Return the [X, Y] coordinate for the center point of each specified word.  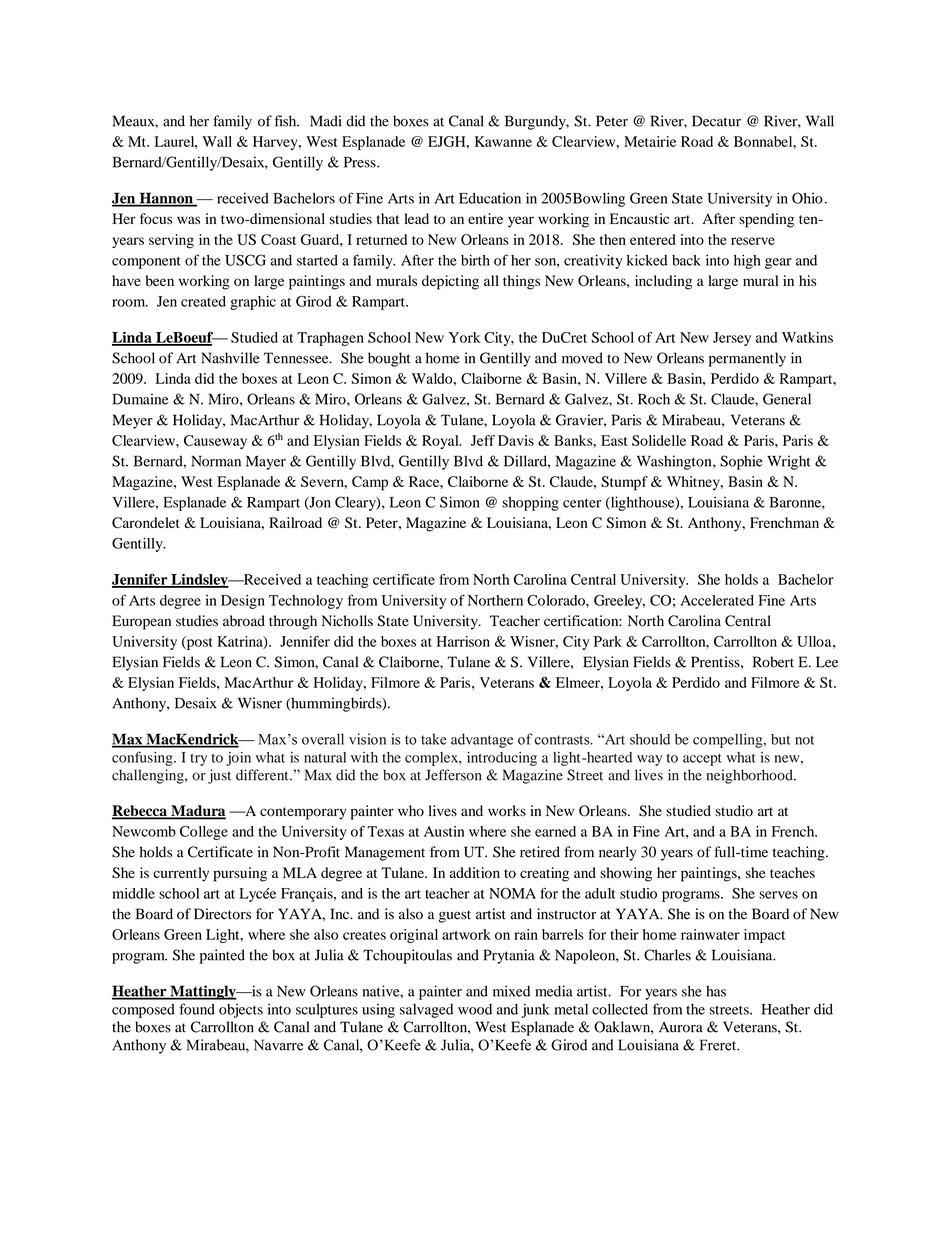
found [197, 1009]
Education [490, 198]
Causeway [215, 442]
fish [287, 121]
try [198, 760]
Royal [441, 442]
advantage [482, 740]
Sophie [741, 462]
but [780, 739]
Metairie [650, 141]
